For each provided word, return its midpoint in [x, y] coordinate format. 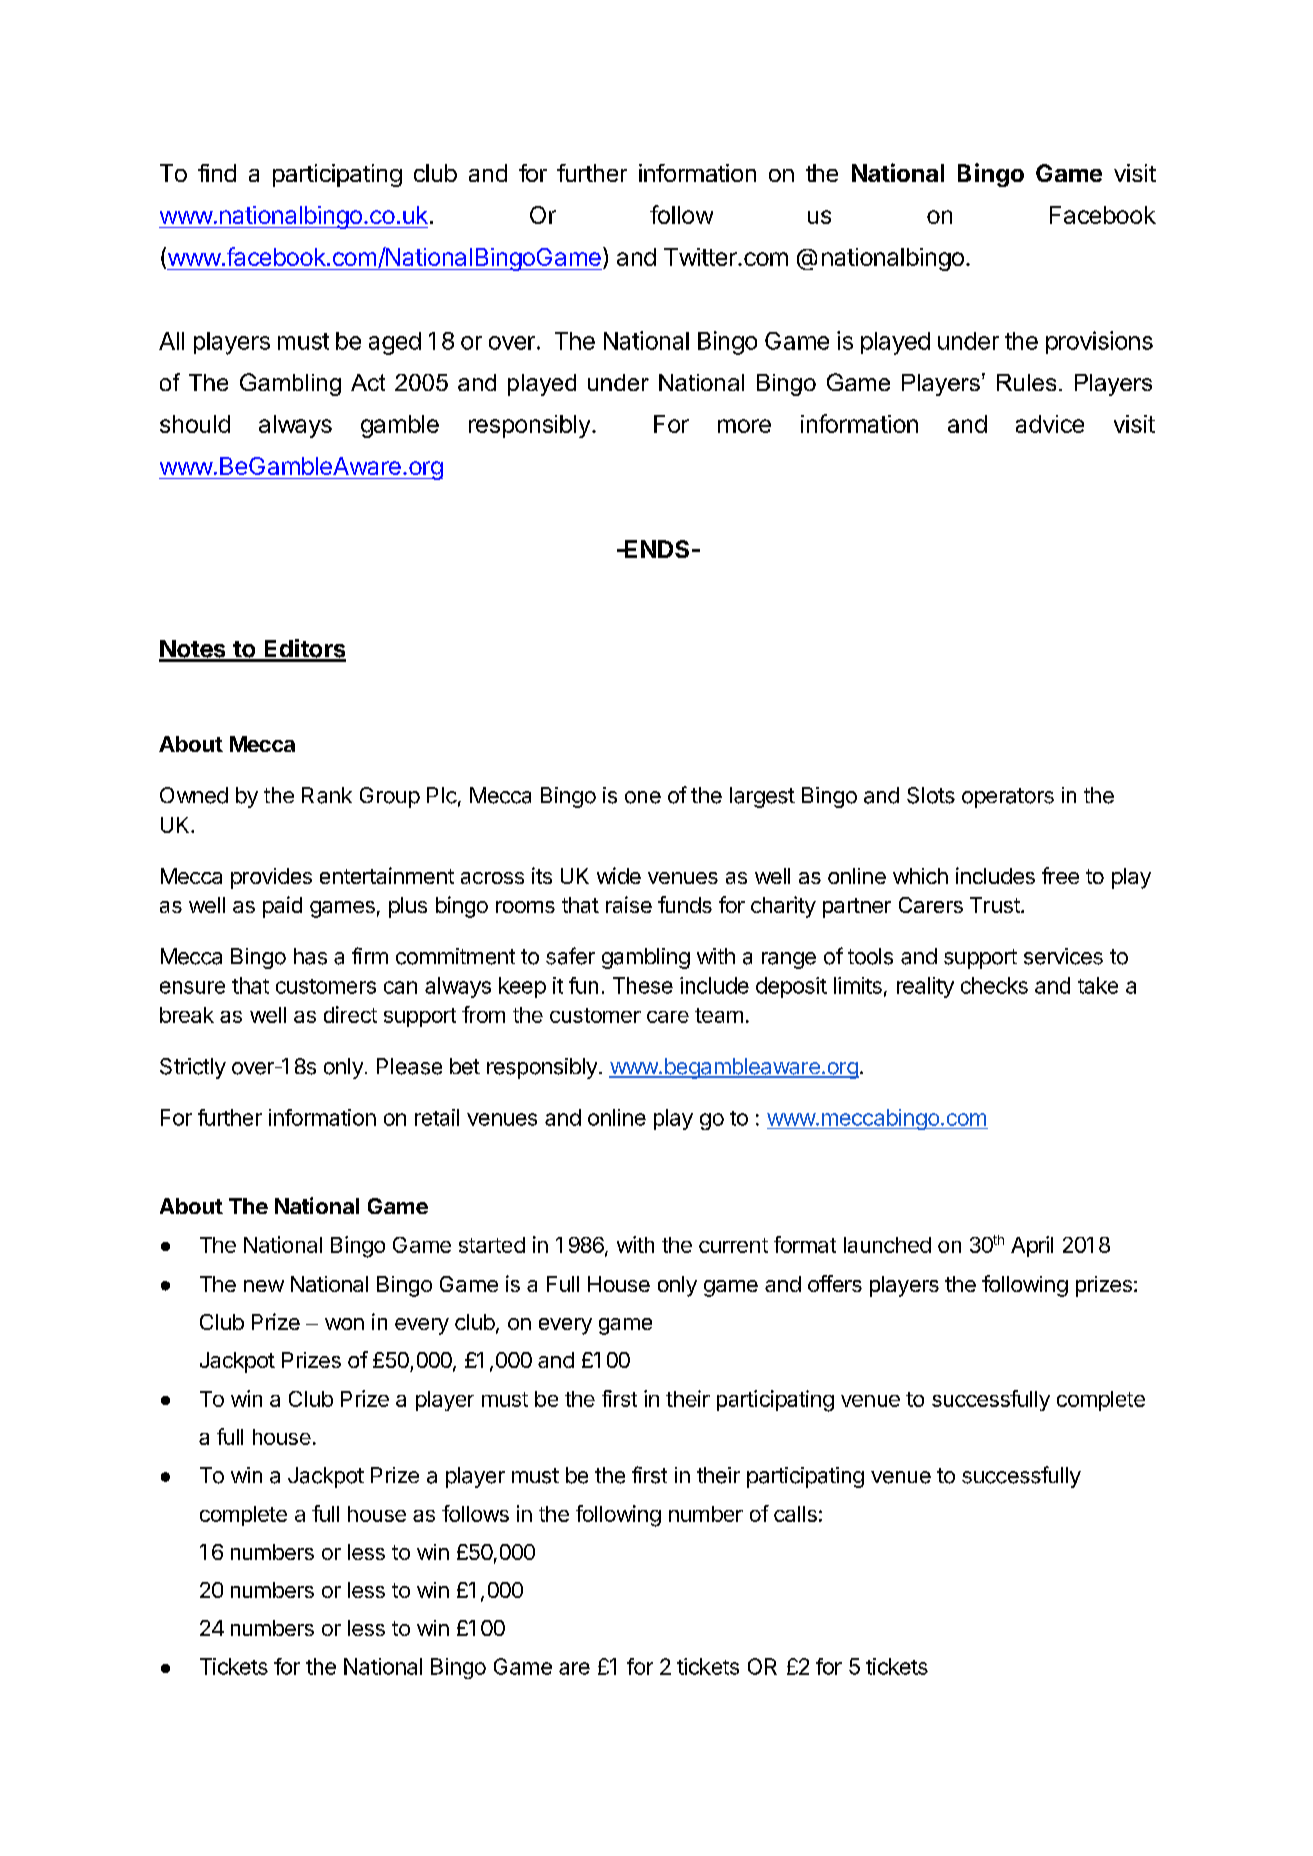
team [719, 1015]
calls [795, 1514]
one [643, 797]
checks [994, 985]
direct [350, 1014]
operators [1008, 798]
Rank [327, 795]
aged [395, 343]
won [344, 1324]
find [217, 173]
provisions [1099, 342]
